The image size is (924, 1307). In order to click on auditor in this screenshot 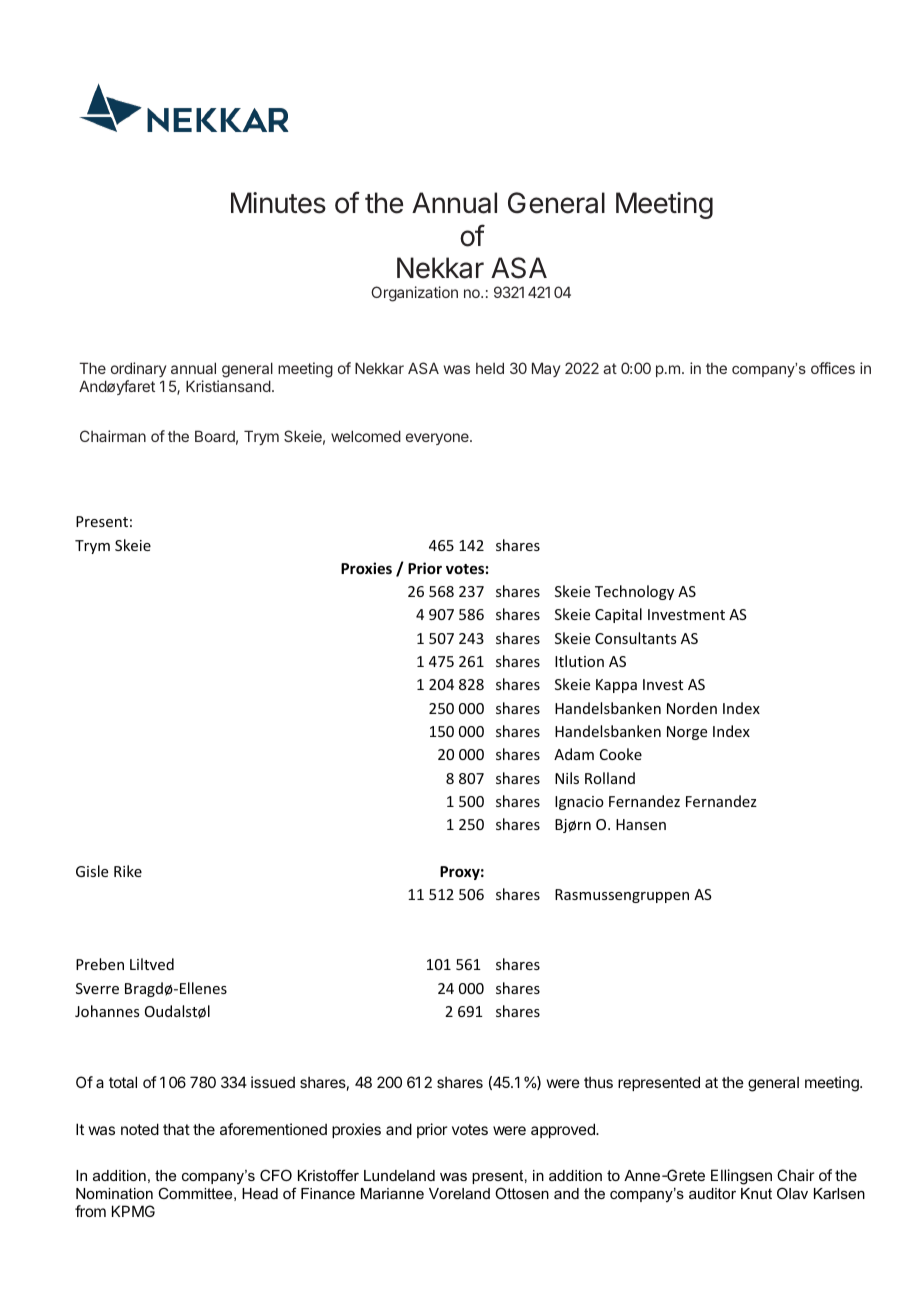, I will do `click(712, 1193)`.
